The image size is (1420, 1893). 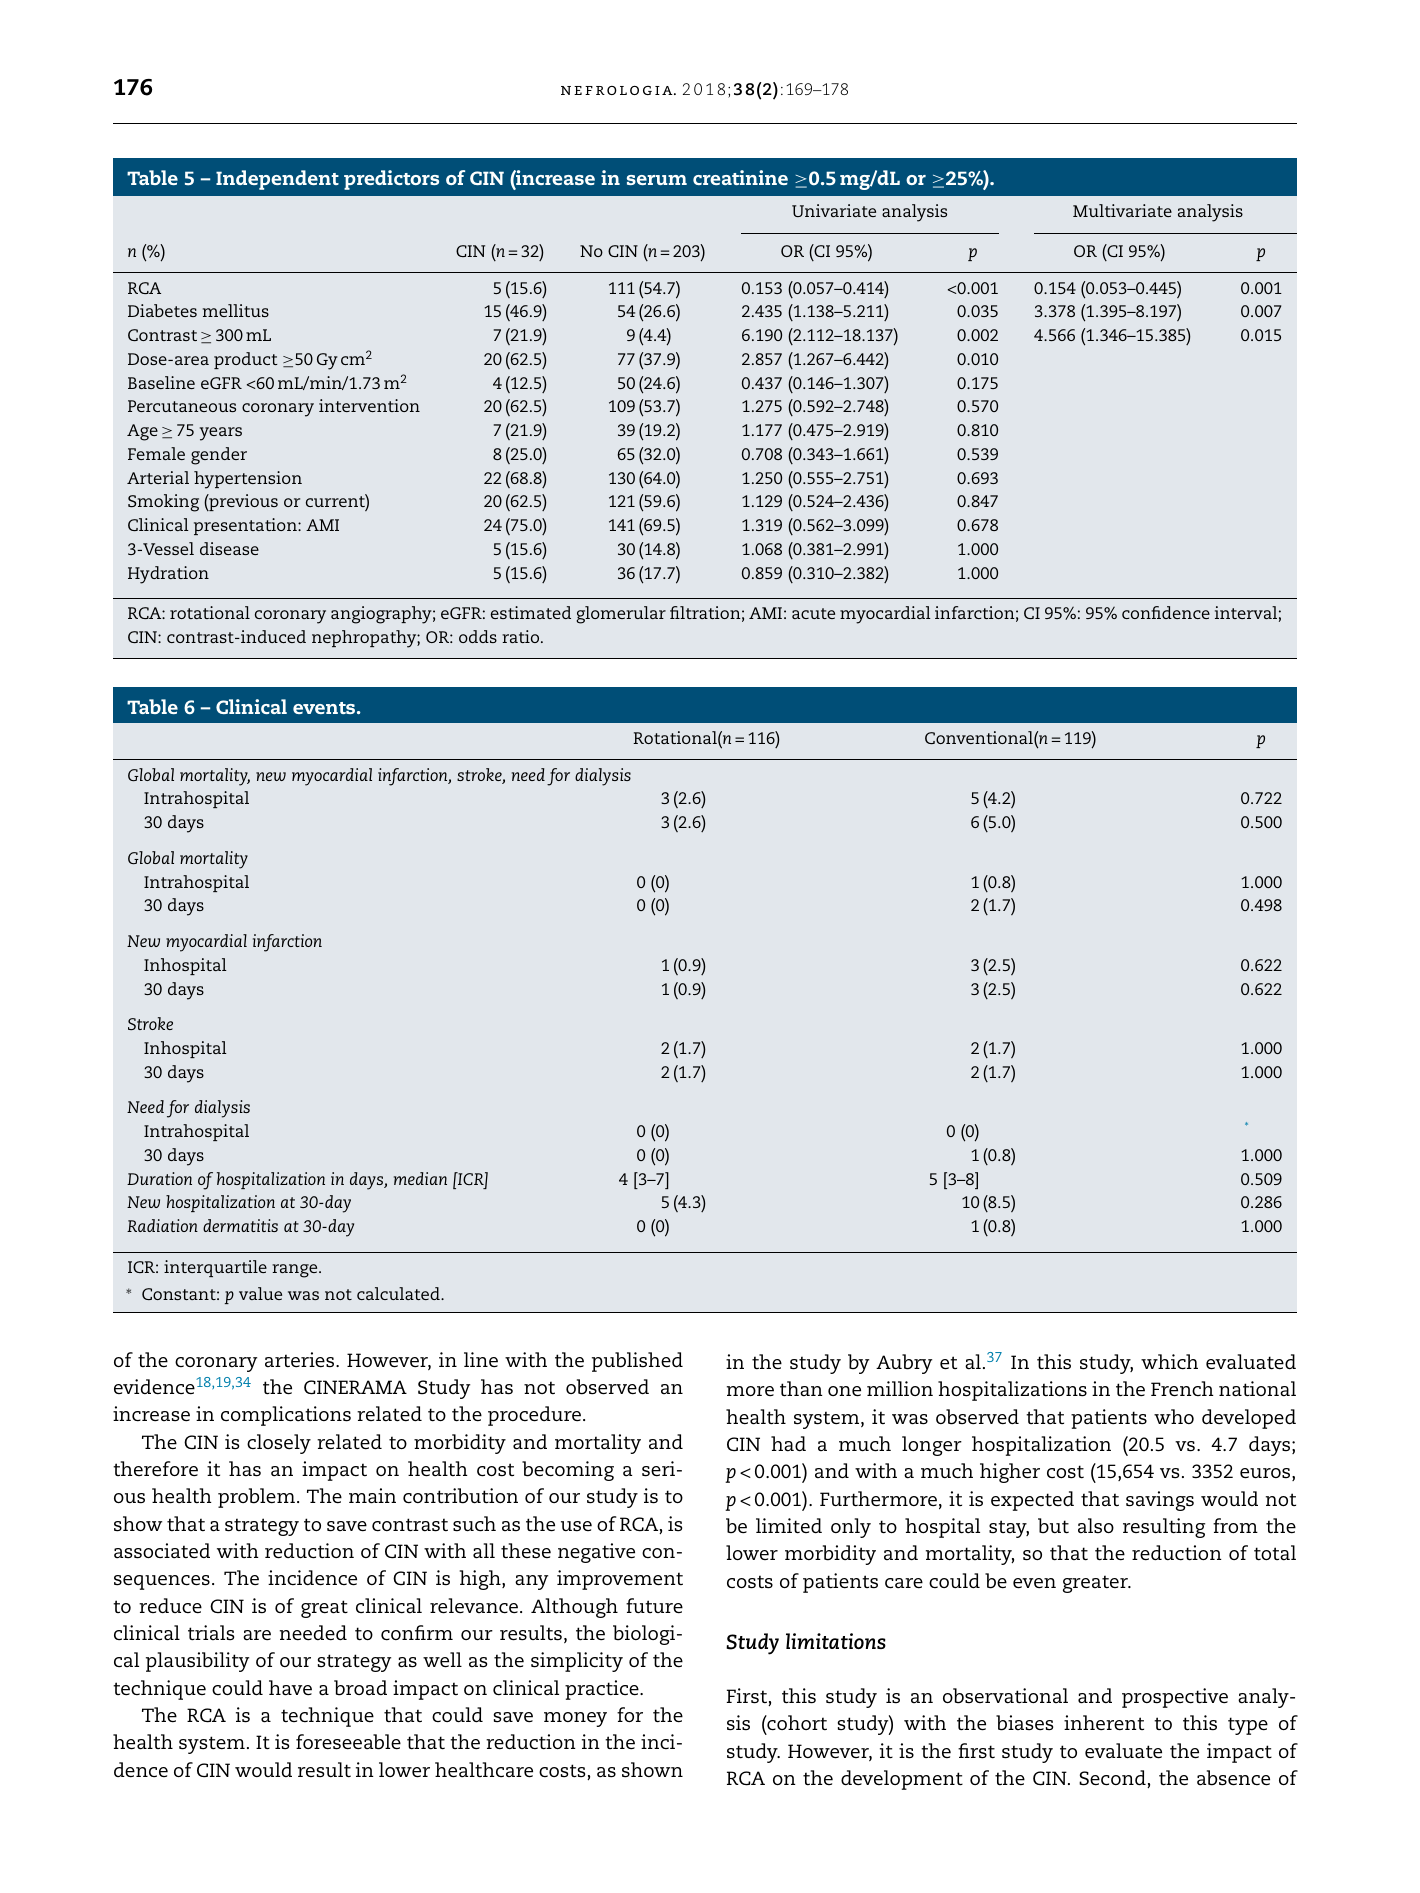 I want to click on Multivariate, so click(x=1122, y=210).
